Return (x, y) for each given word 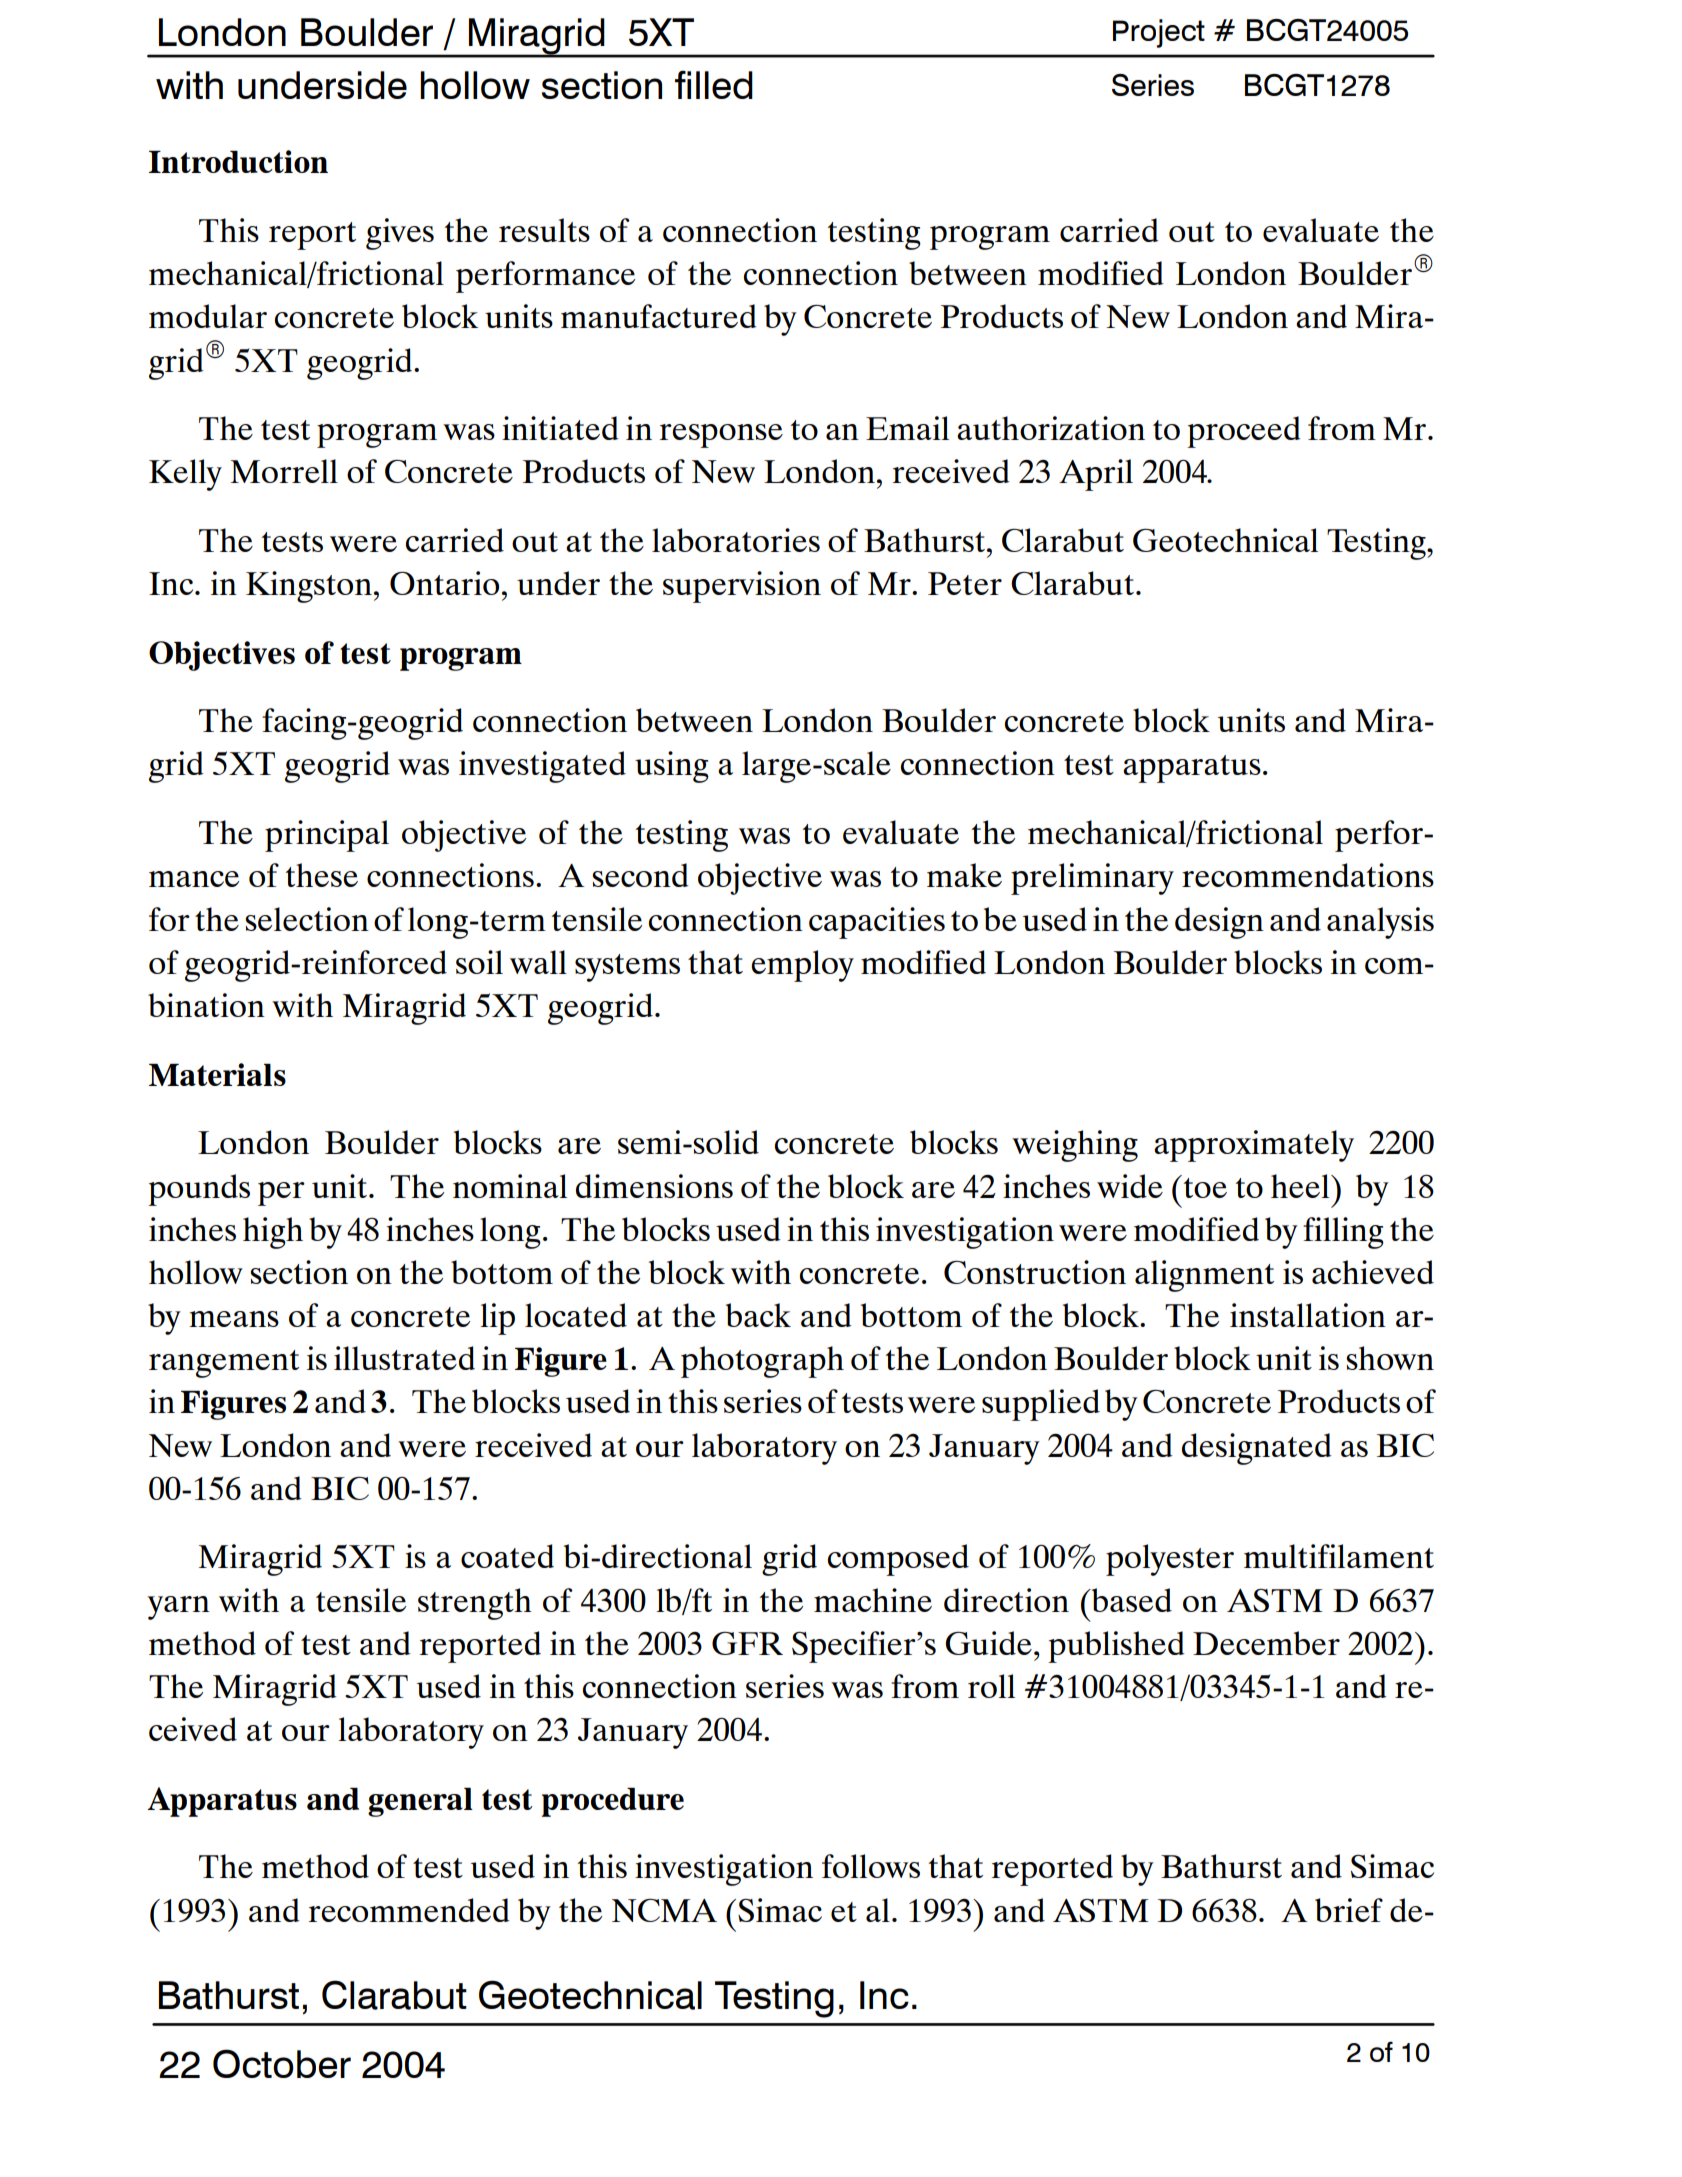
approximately (1254, 1146)
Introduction (238, 161)
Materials (217, 1074)
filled (714, 84)
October (282, 2063)
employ (802, 966)
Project (1159, 33)
